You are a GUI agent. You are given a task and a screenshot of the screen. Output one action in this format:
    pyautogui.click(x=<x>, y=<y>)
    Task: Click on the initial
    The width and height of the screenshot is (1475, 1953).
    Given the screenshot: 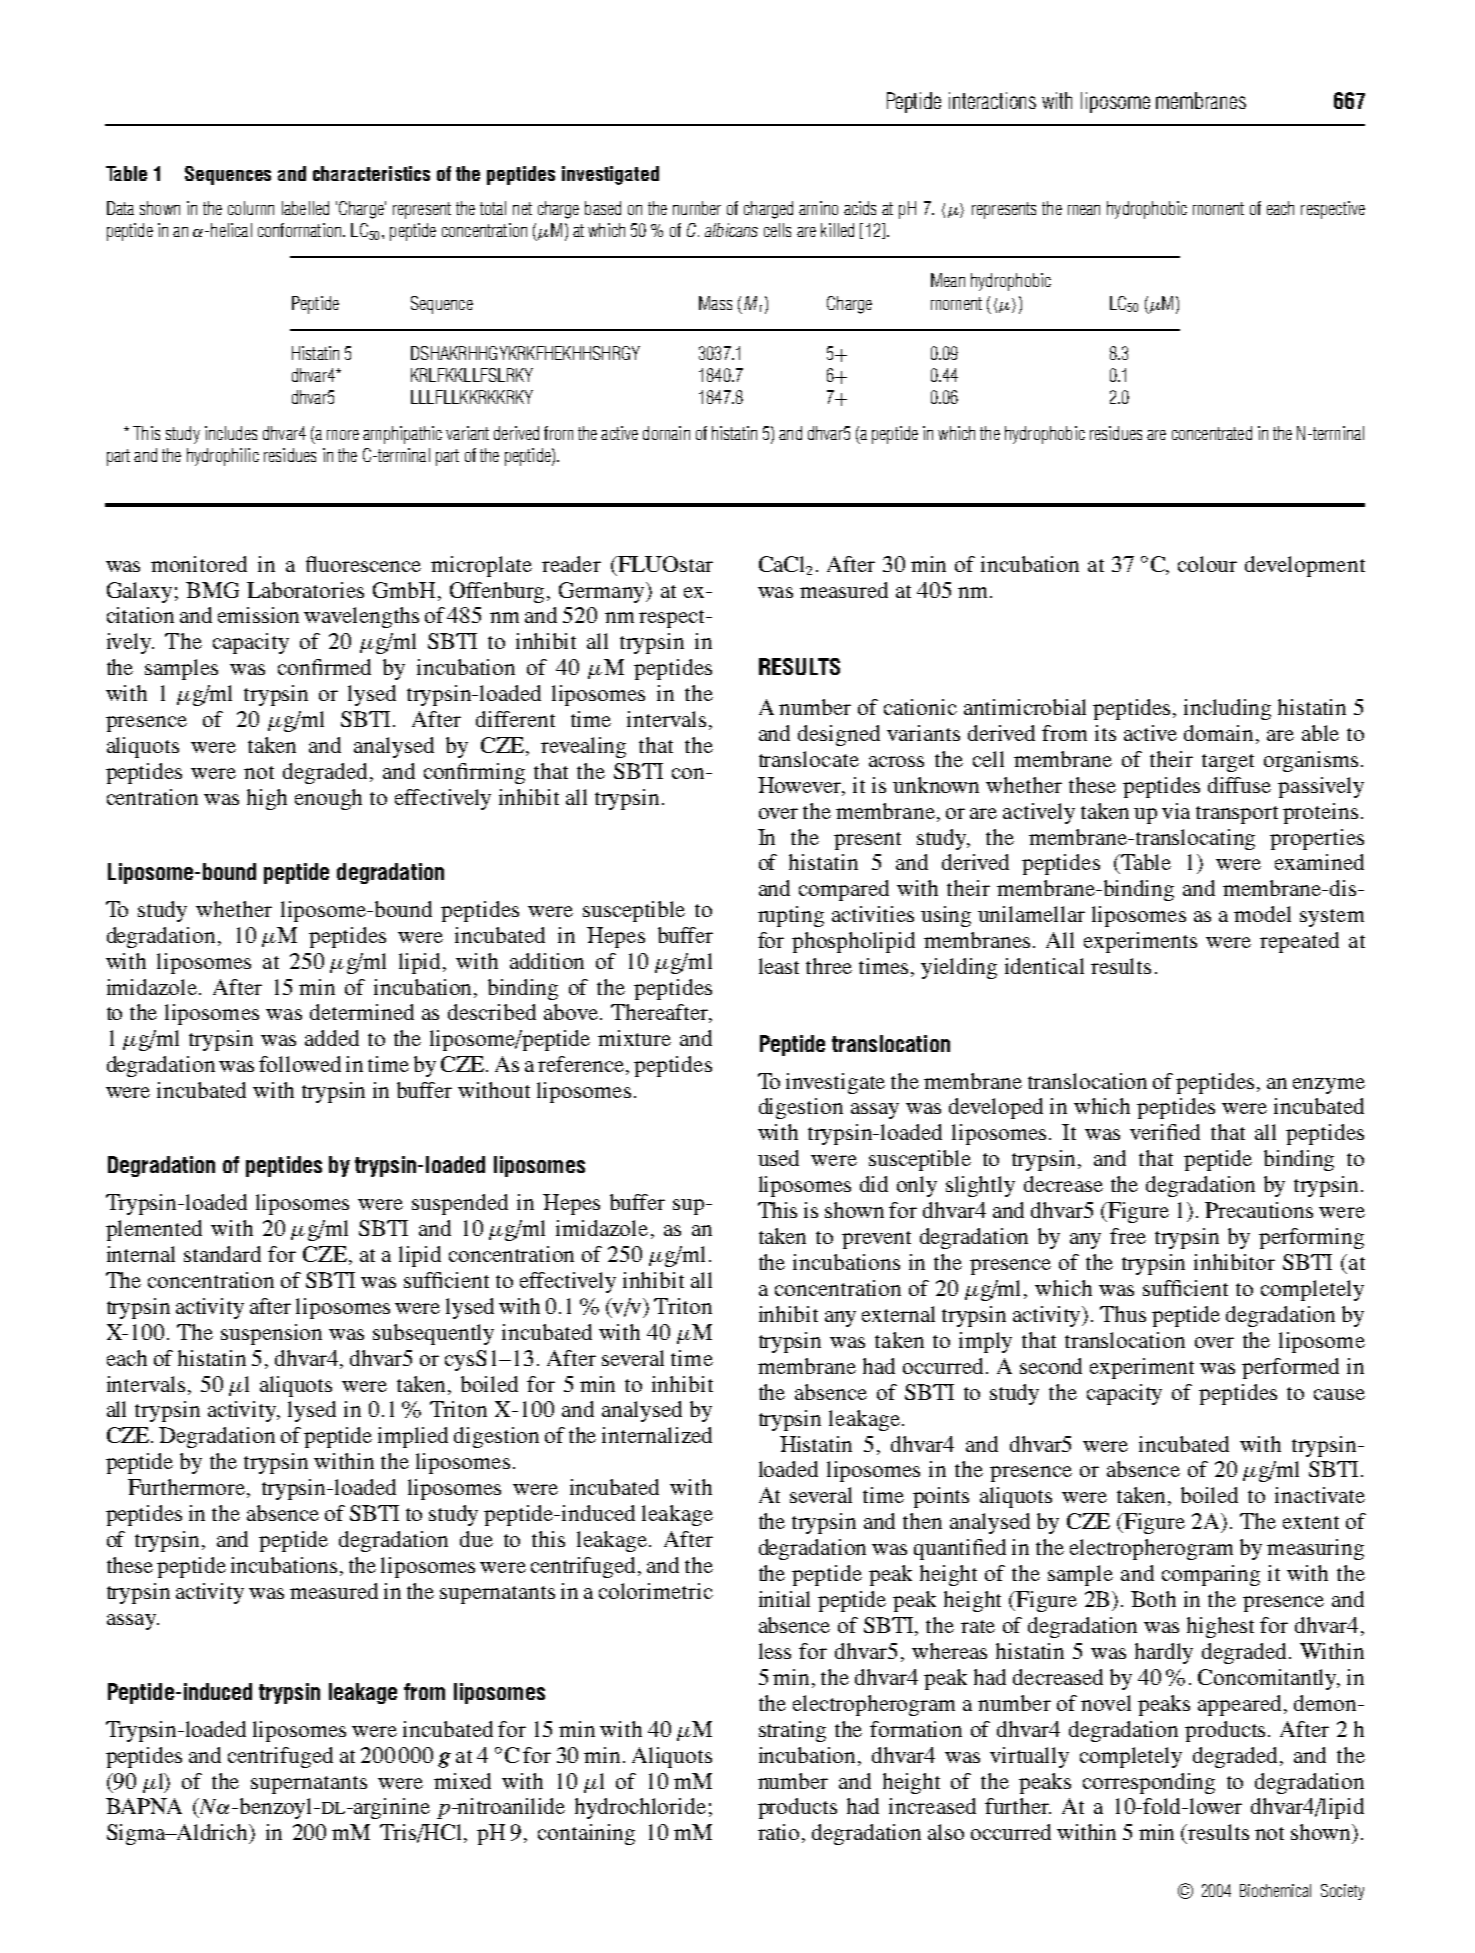 What is the action you would take?
    pyautogui.click(x=784, y=1599)
